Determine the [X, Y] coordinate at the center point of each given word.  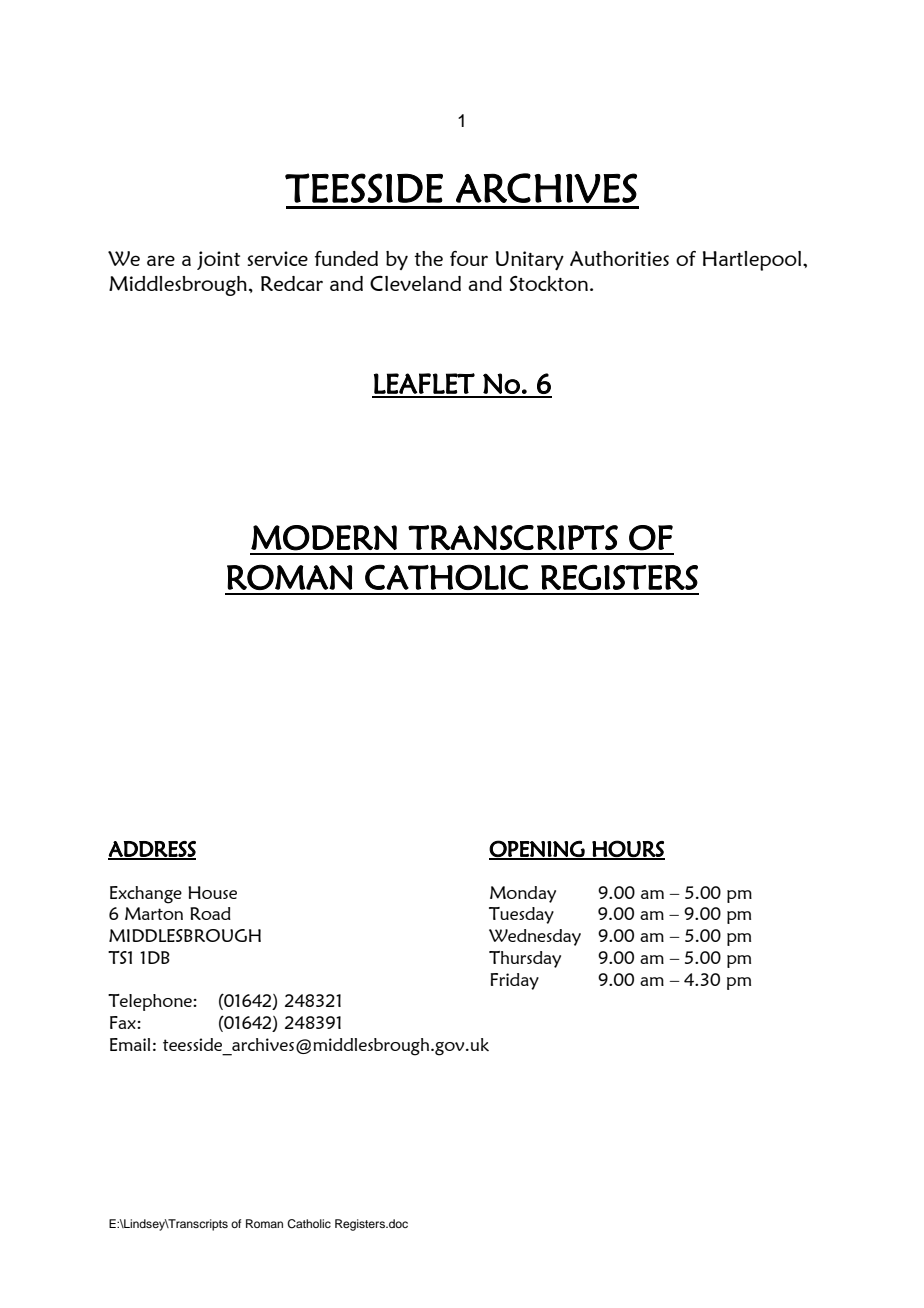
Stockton [549, 284]
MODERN [324, 538]
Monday [523, 894]
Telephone [151, 1002]
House [212, 892]
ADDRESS [152, 850]
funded [346, 258]
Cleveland [415, 283]
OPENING [538, 849]
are [161, 260]
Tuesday [521, 915]
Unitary [530, 260]
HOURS [627, 849]
